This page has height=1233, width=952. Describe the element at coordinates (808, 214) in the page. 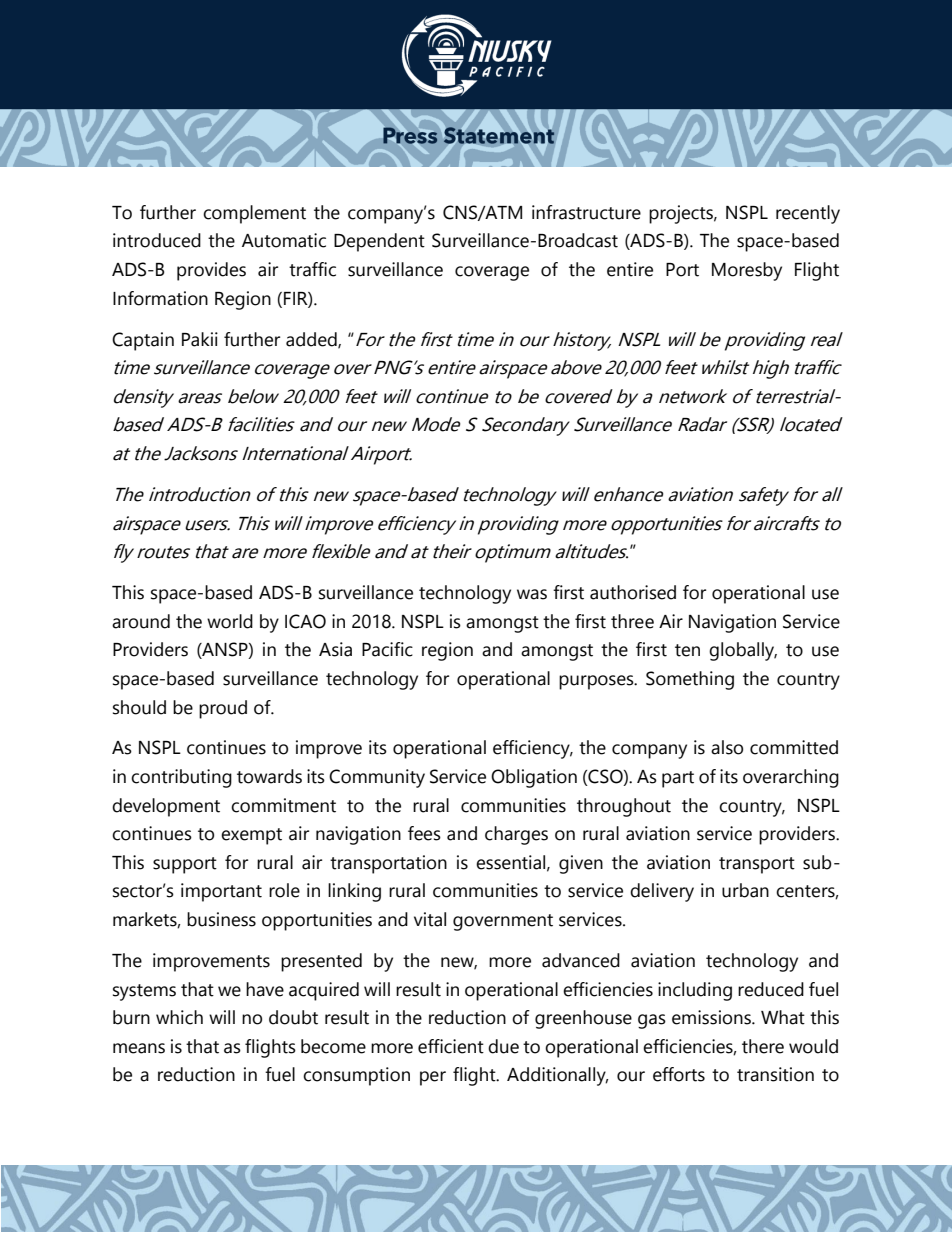

I see `recently` at that location.
